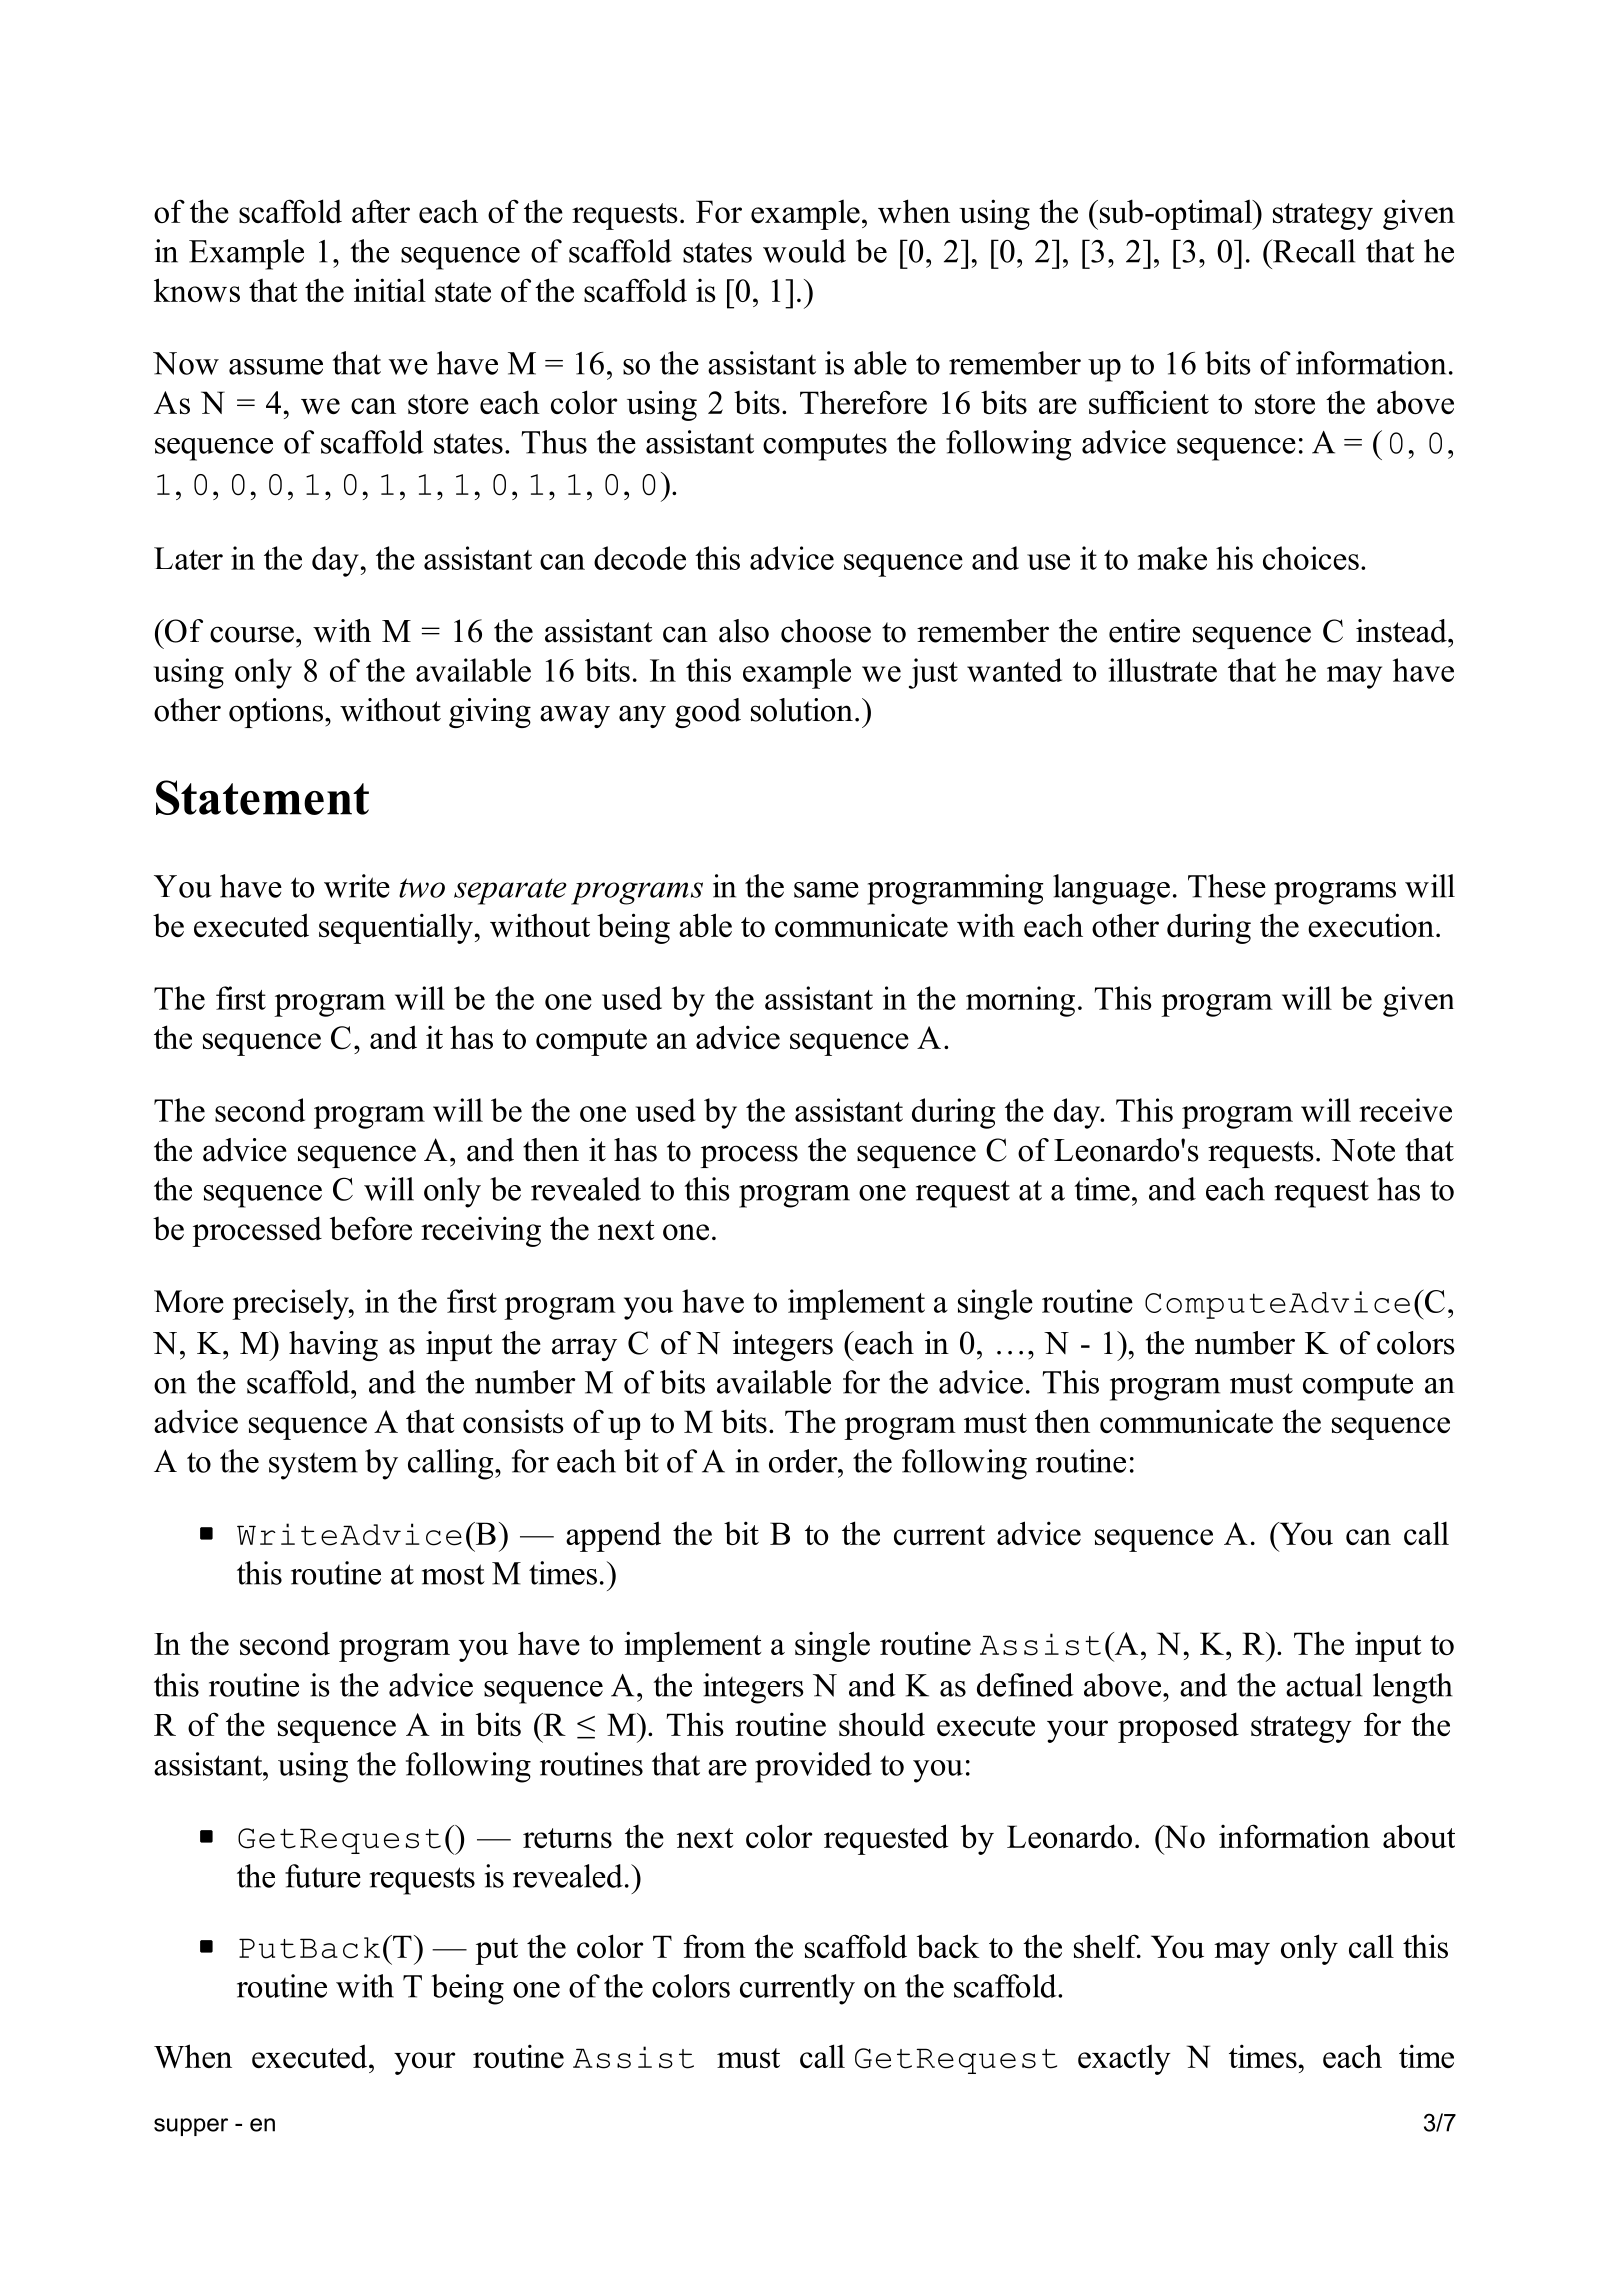 This image has height=2278, width=1610. I want to click on actual, so click(1324, 1685).
